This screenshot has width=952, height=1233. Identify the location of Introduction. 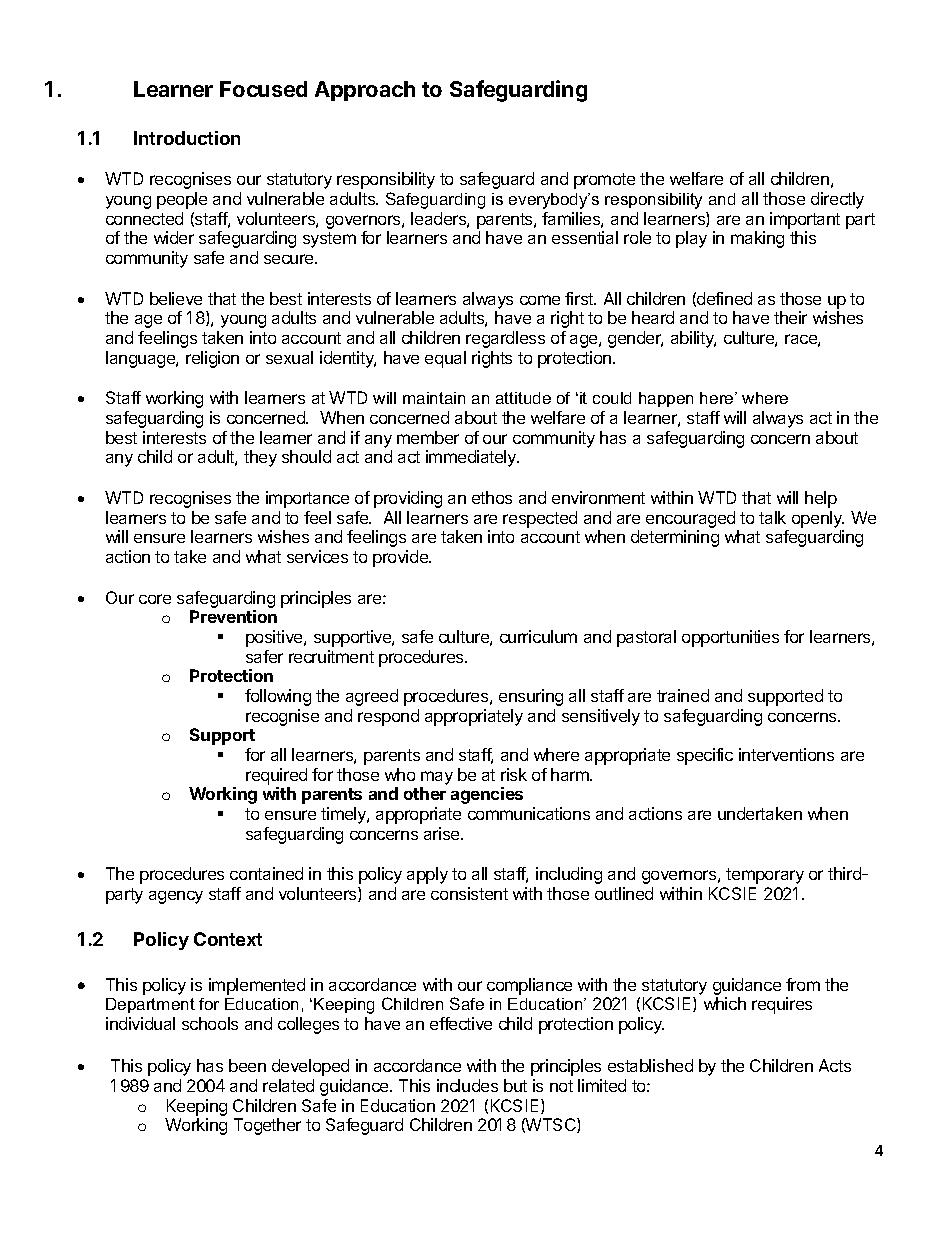
(187, 138).
